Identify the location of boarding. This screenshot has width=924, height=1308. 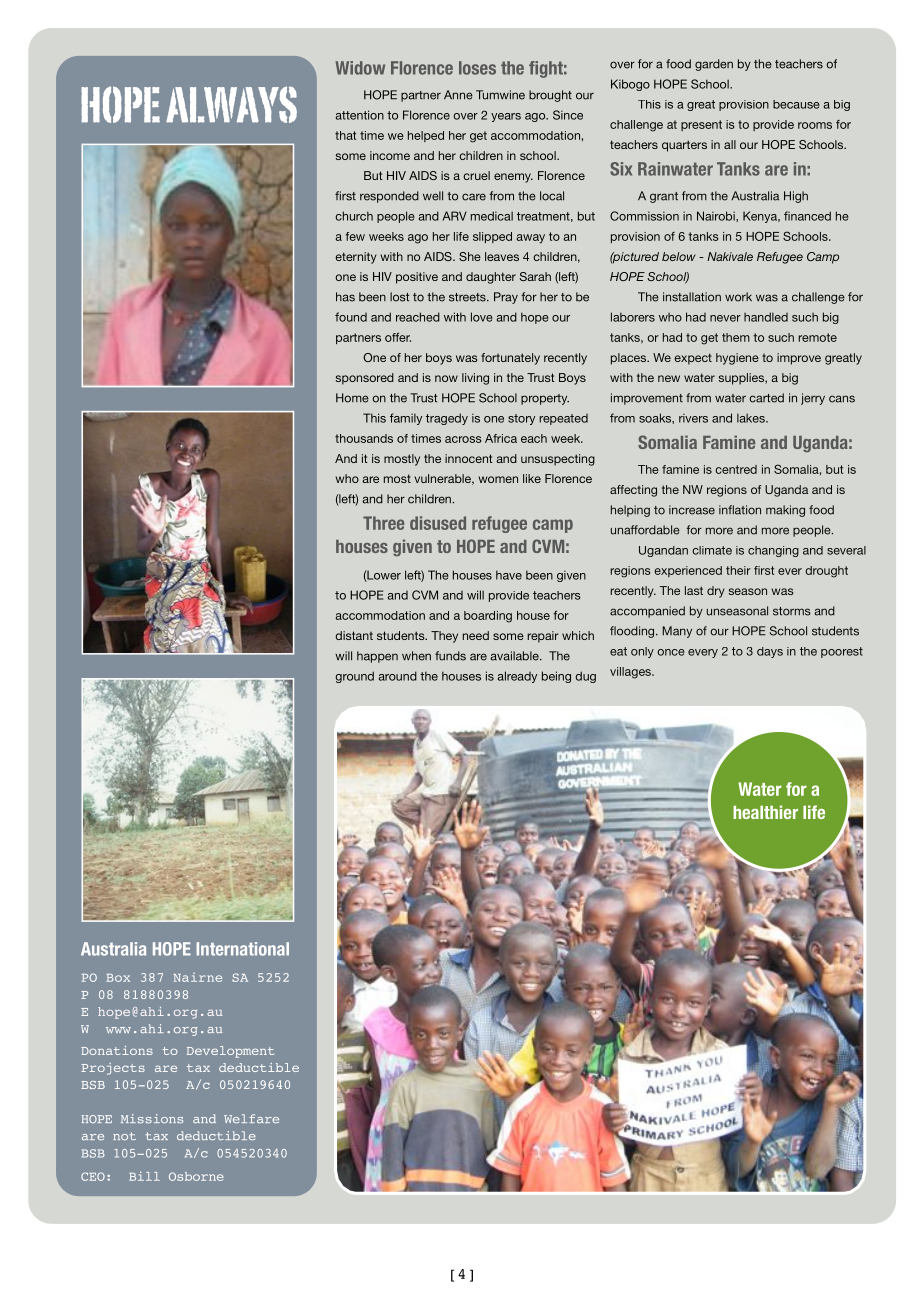
(488, 617).
